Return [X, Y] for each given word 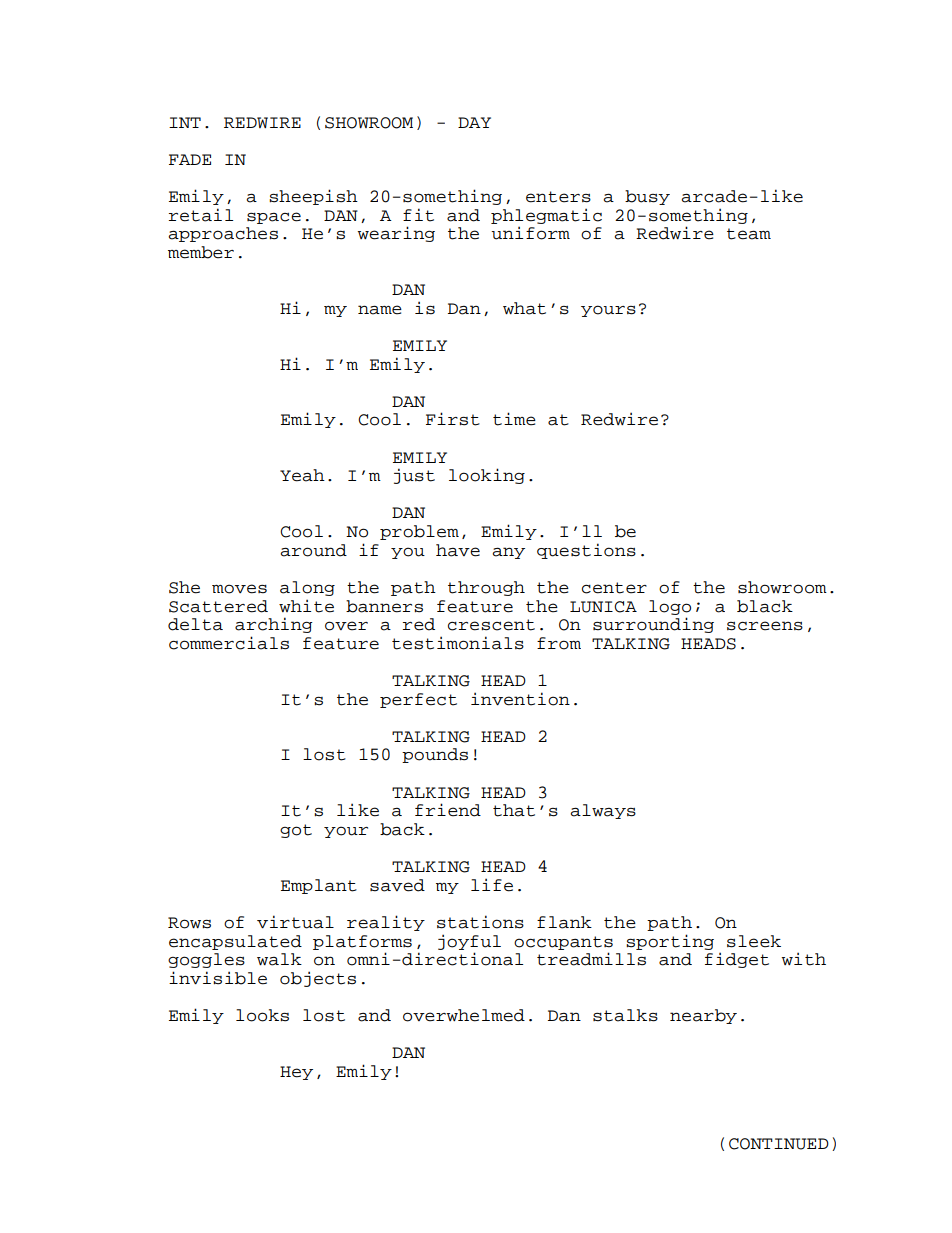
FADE [190, 159]
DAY [474, 122]
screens [765, 626]
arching [274, 625]
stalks [625, 1015]
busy [647, 197]
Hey [296, 1073]
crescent [491, 625]
